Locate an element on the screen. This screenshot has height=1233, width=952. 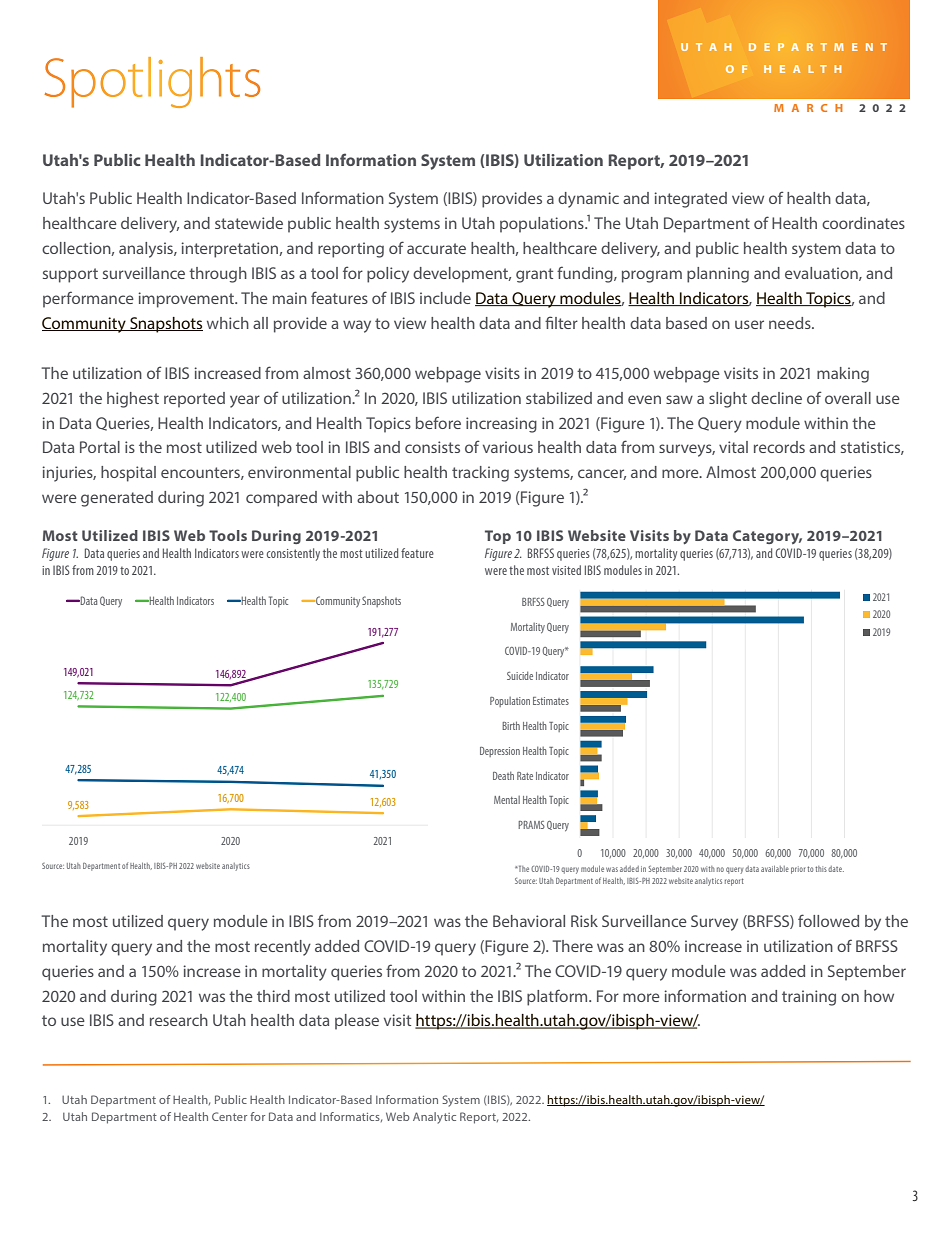
analysis is located at coordinates (147, 250).
